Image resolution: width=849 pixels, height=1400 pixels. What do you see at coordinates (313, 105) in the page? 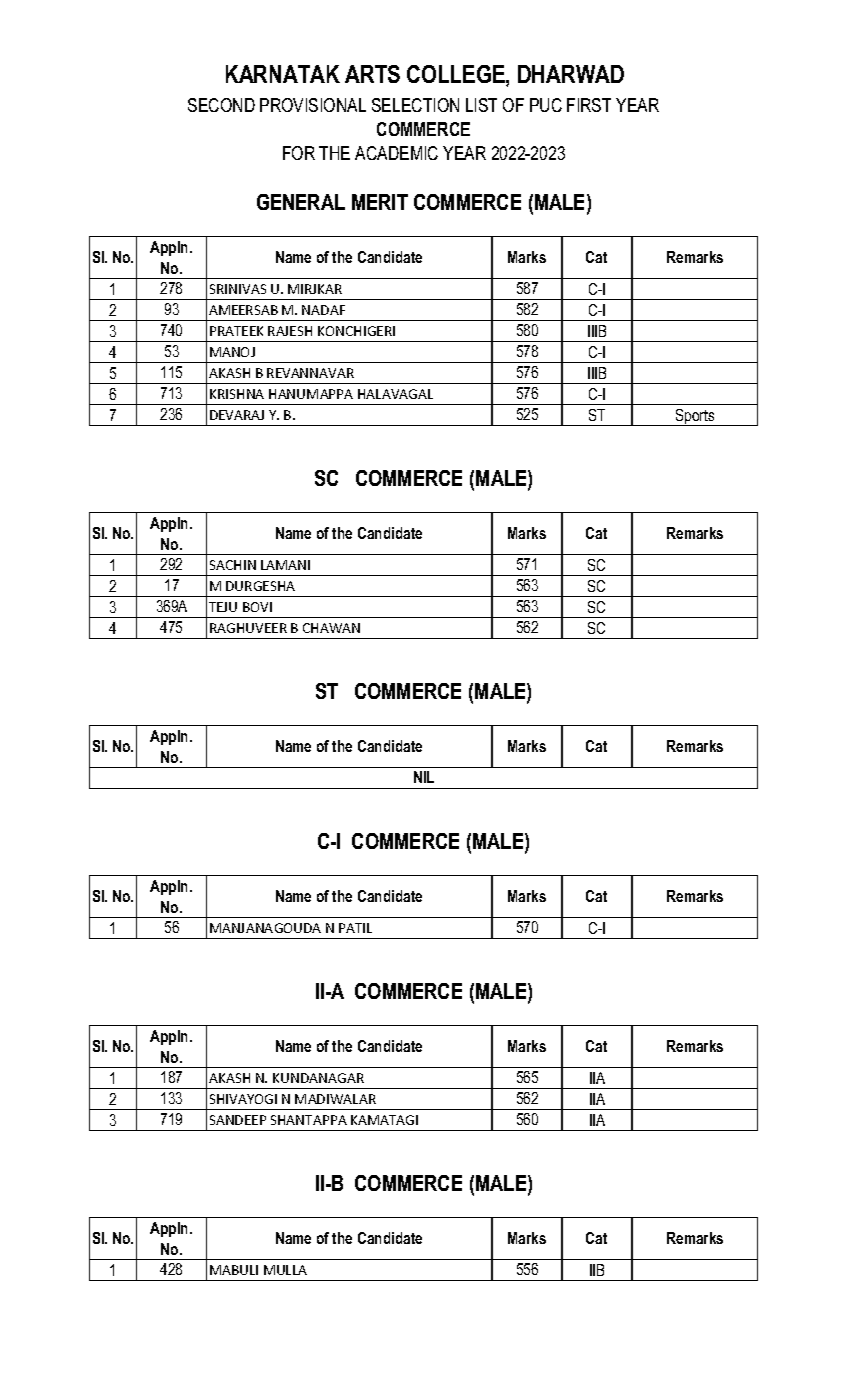
I see `PROVISIONAL` at bounding box center [313, 105].
